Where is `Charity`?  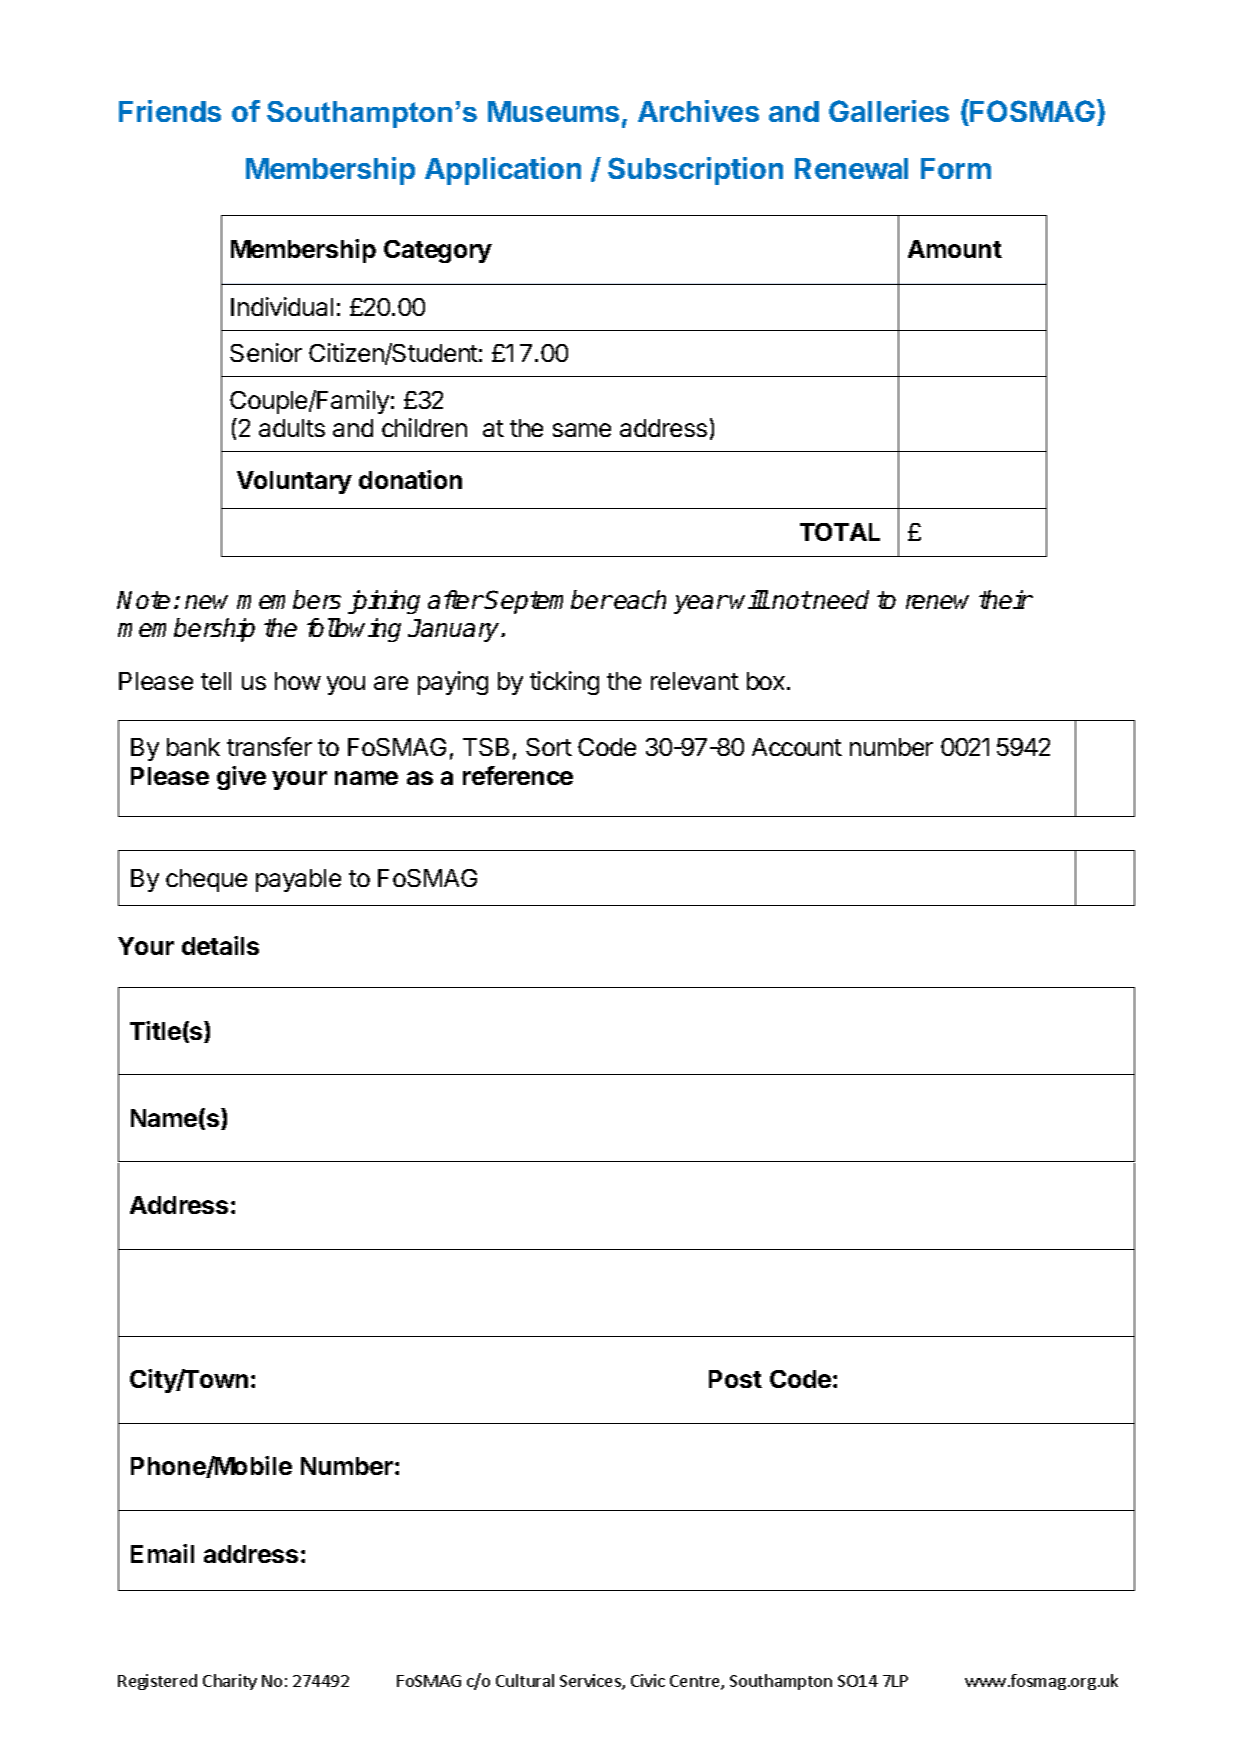
Charity is located at coordinates (230, 1682).
